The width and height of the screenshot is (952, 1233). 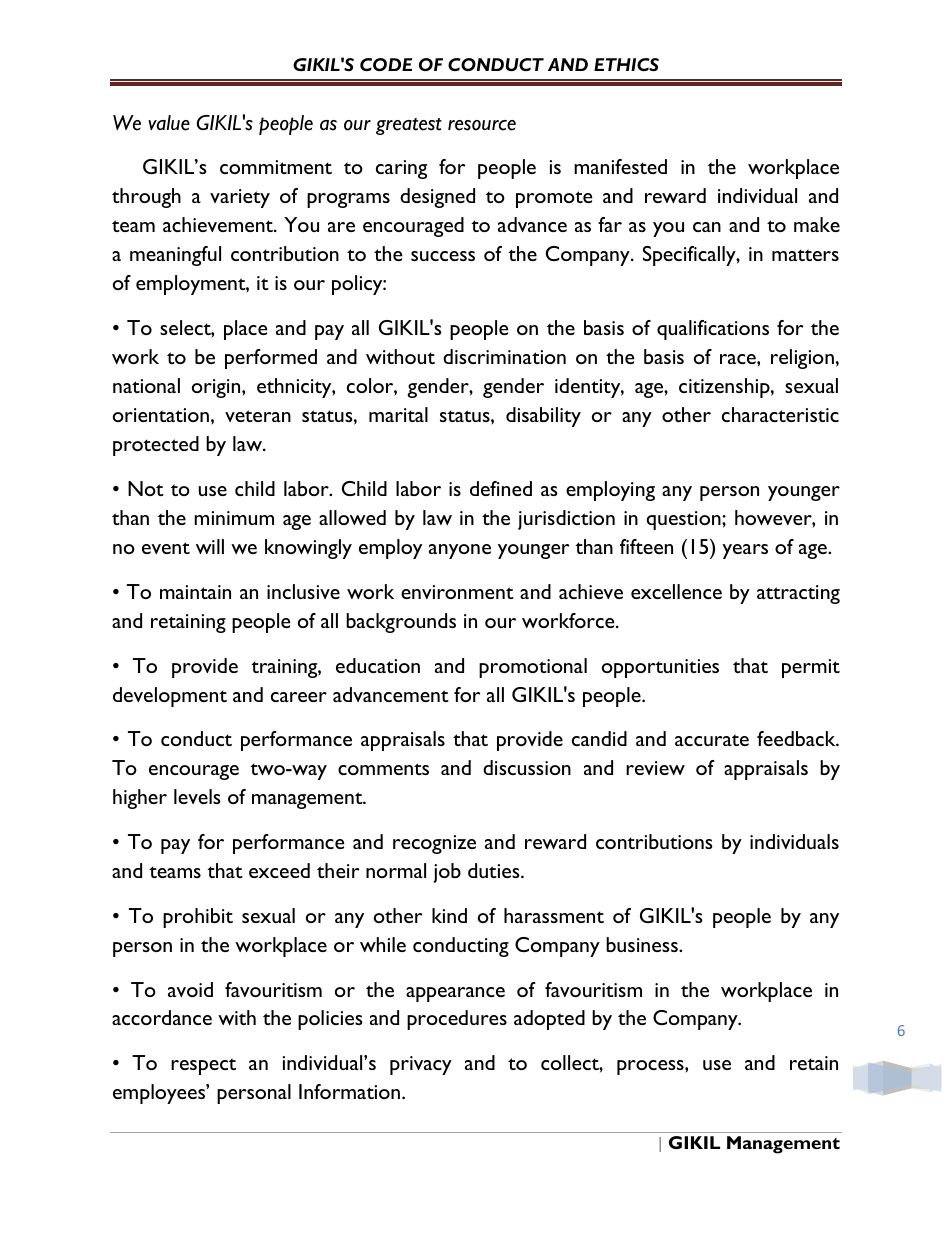 I want to click on levels, so click(x=197, y=796).
